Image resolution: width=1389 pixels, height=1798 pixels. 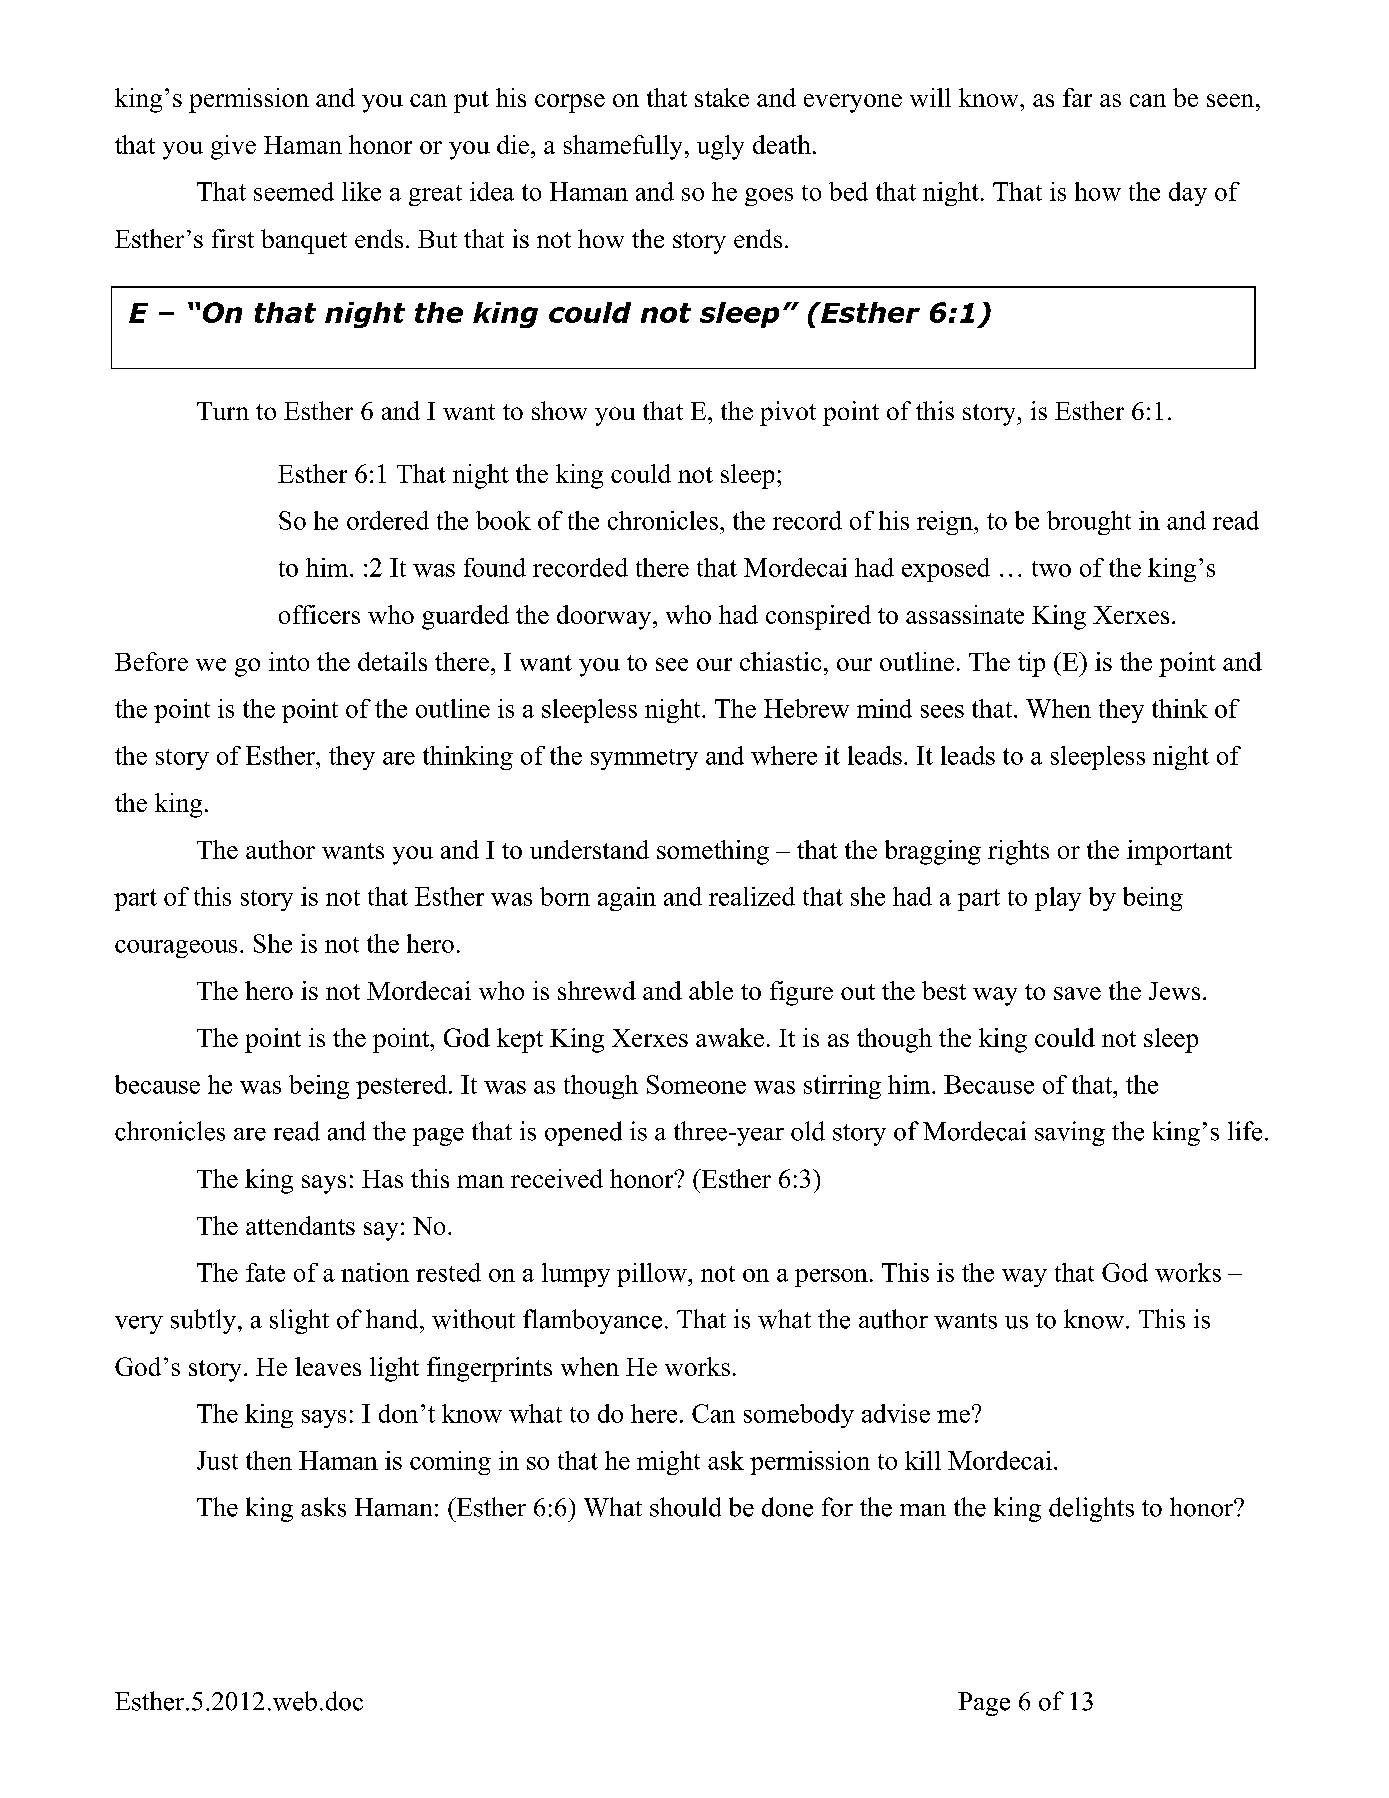 What do you see at coordinates (269, 1460) in the image?
I see `then` at bounding box center [269, 1460].
